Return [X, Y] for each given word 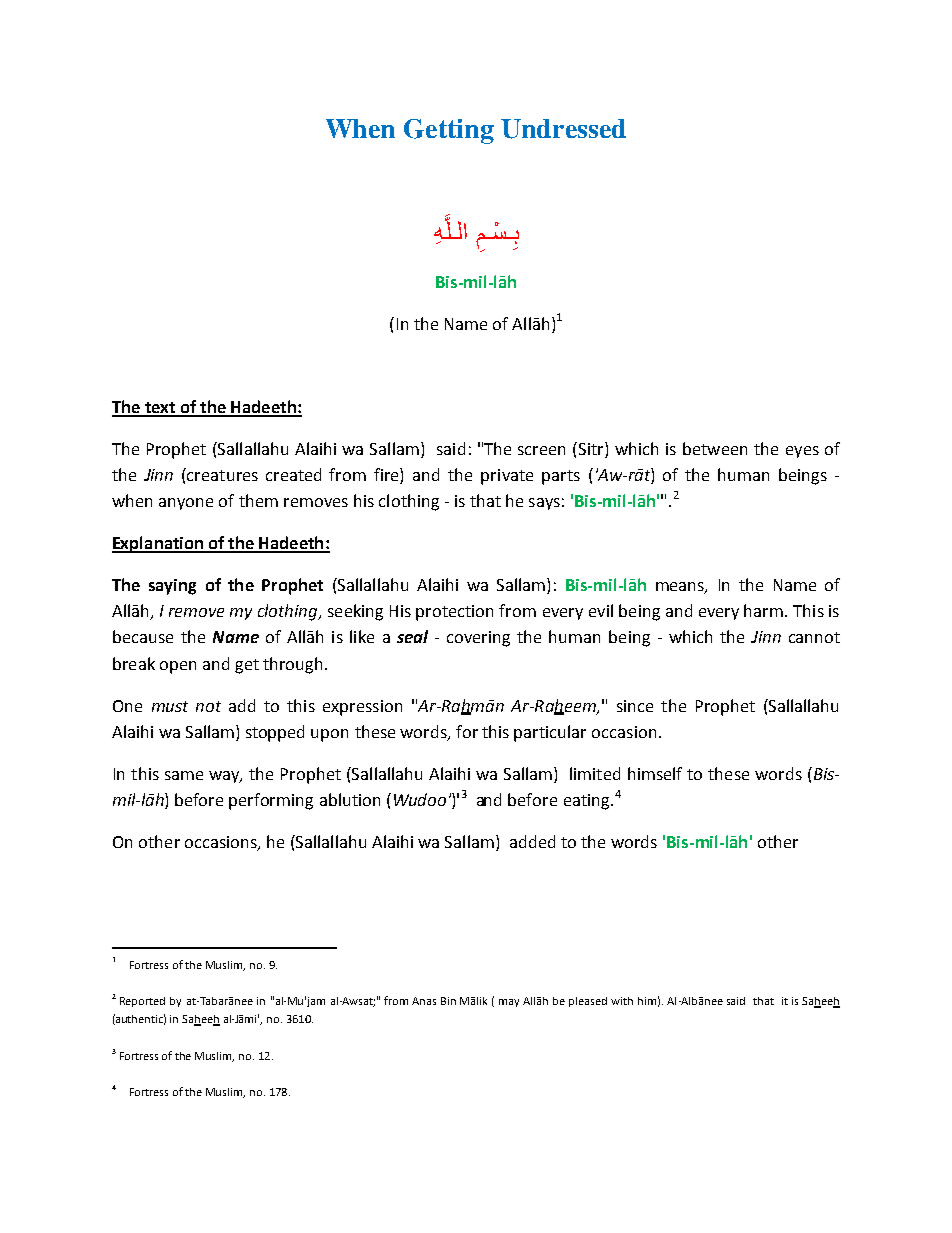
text [160, 409]
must [170, 706]
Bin [448, 1001]
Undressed [563, 129]
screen [541, 450]
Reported [142, 1002]
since [635, 706]
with [622, 1001]
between [715, 448]
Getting [449, 131]
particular [550, 733]
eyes [802, 452]
